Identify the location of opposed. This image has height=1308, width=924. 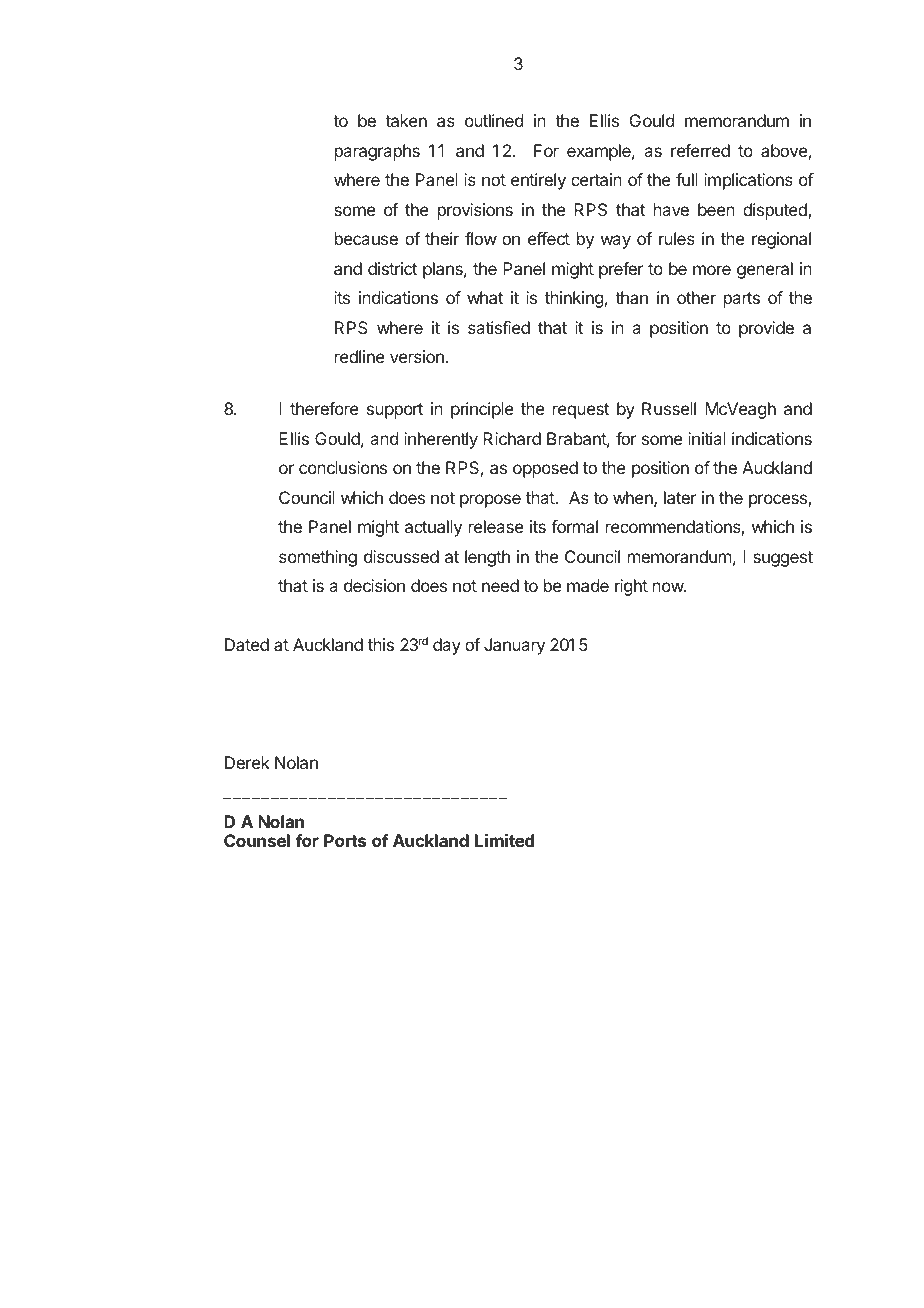
(545, 469).
